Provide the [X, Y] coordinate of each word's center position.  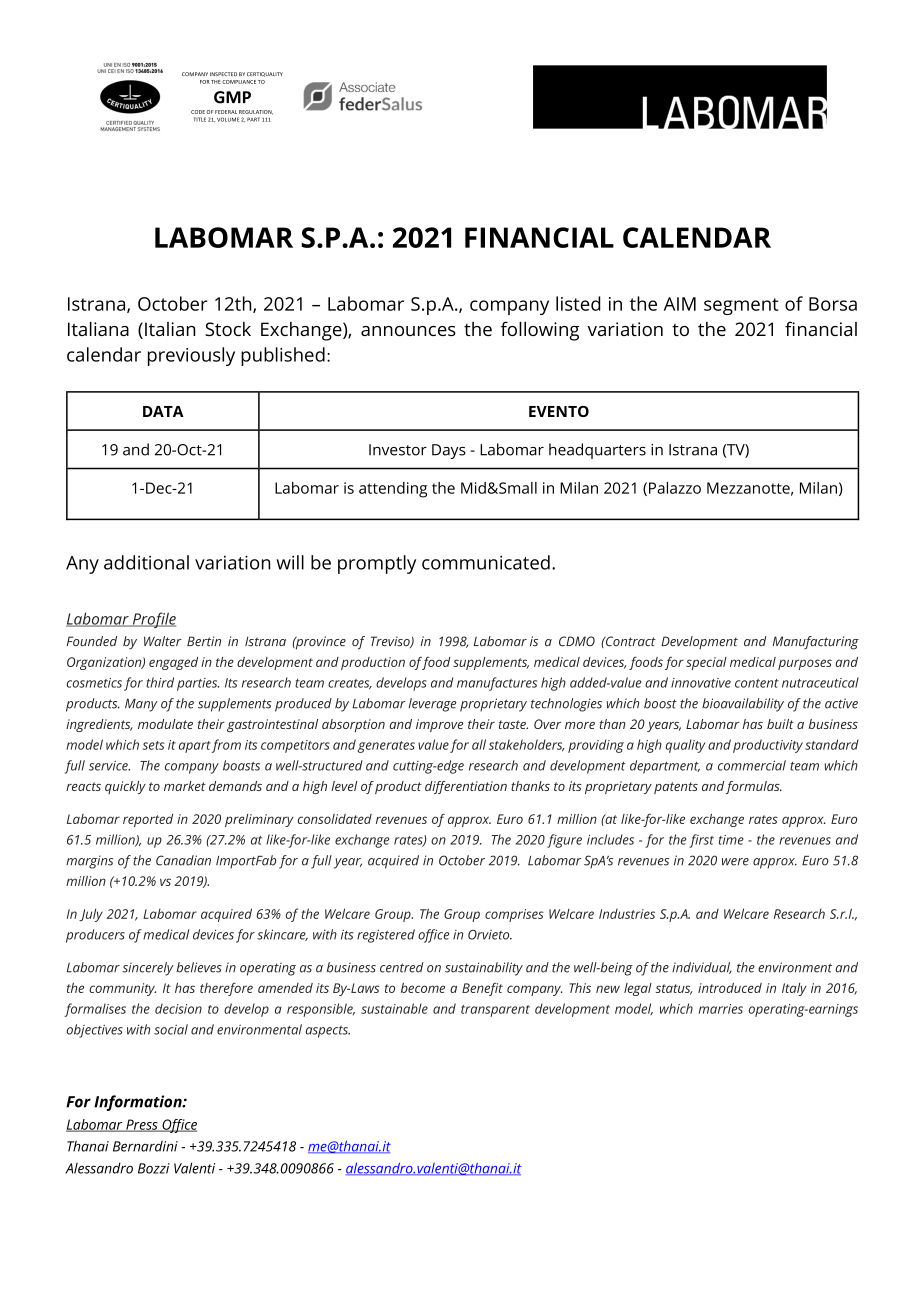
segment [741, 306]
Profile [153, 620]
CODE [198, 112]
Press [142, 1125]
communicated [486, 562]
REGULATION [256, 112]
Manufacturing [816, 643]
